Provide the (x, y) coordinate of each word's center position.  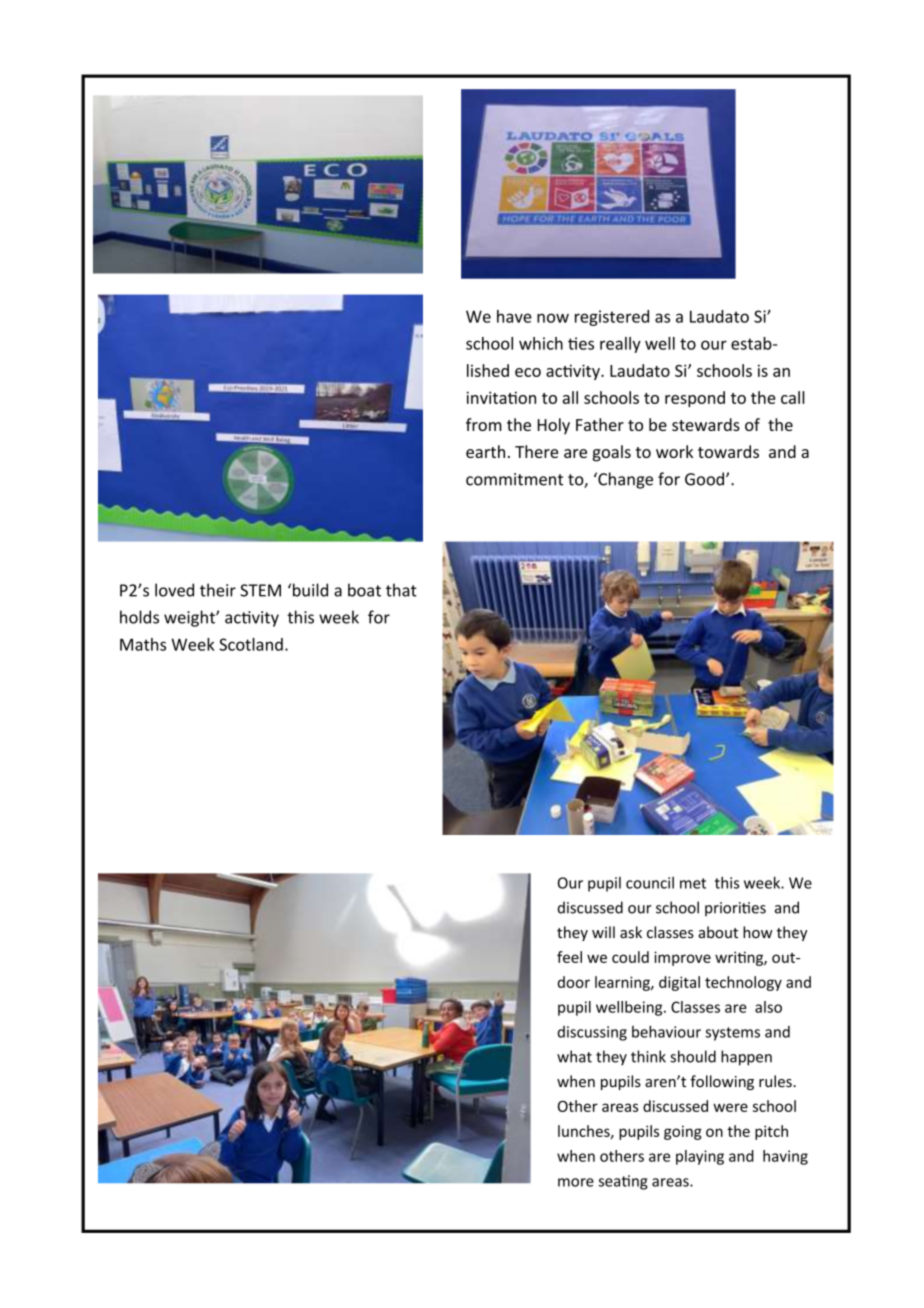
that (401, 590)
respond (695, 399)
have (514, 316)
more (576, 1182)
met (693, 883)
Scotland (251, 644)
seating (623, 1182)
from (484, 424)
